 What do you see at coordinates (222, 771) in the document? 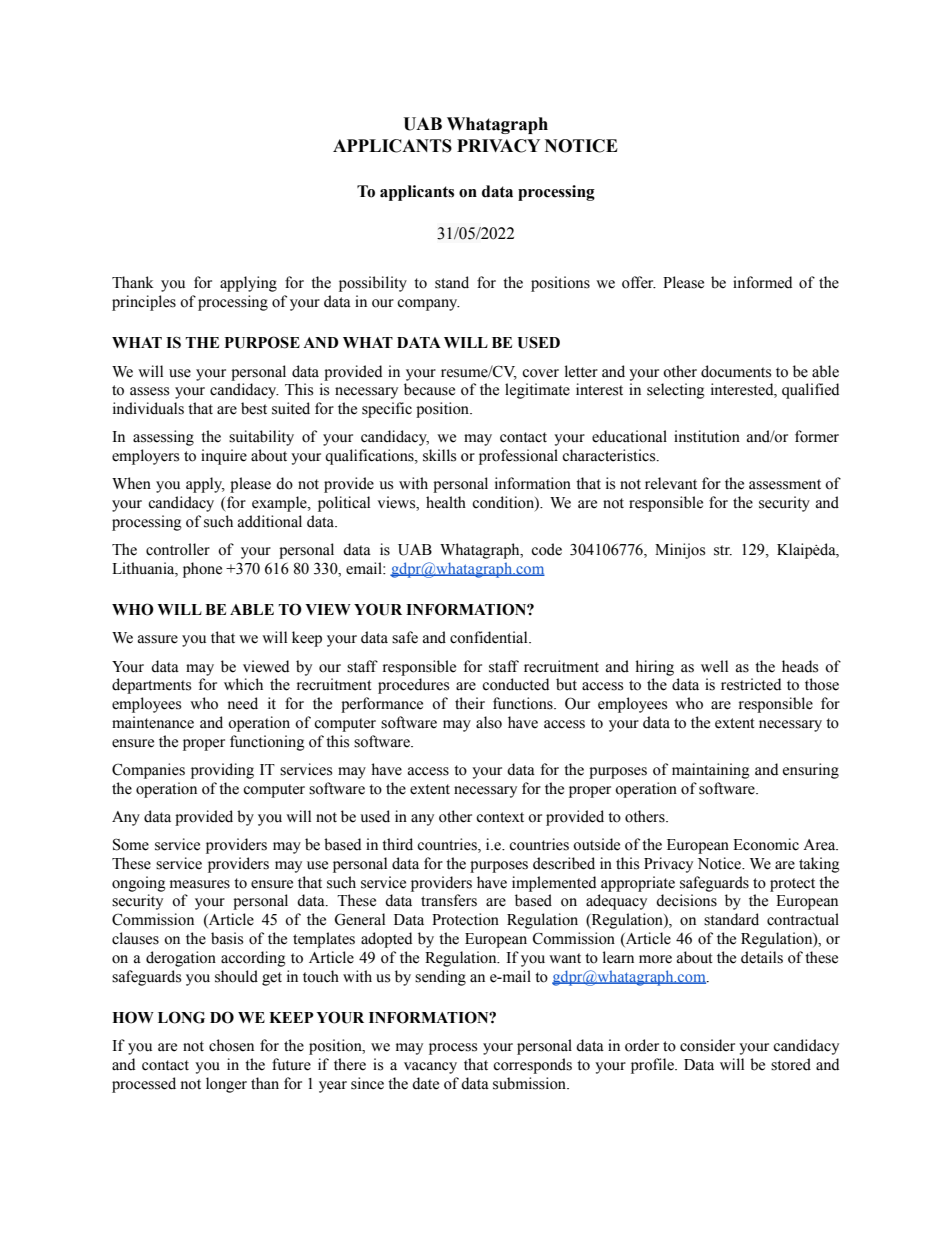
I see `providing` at bounding box center [222, 771].
